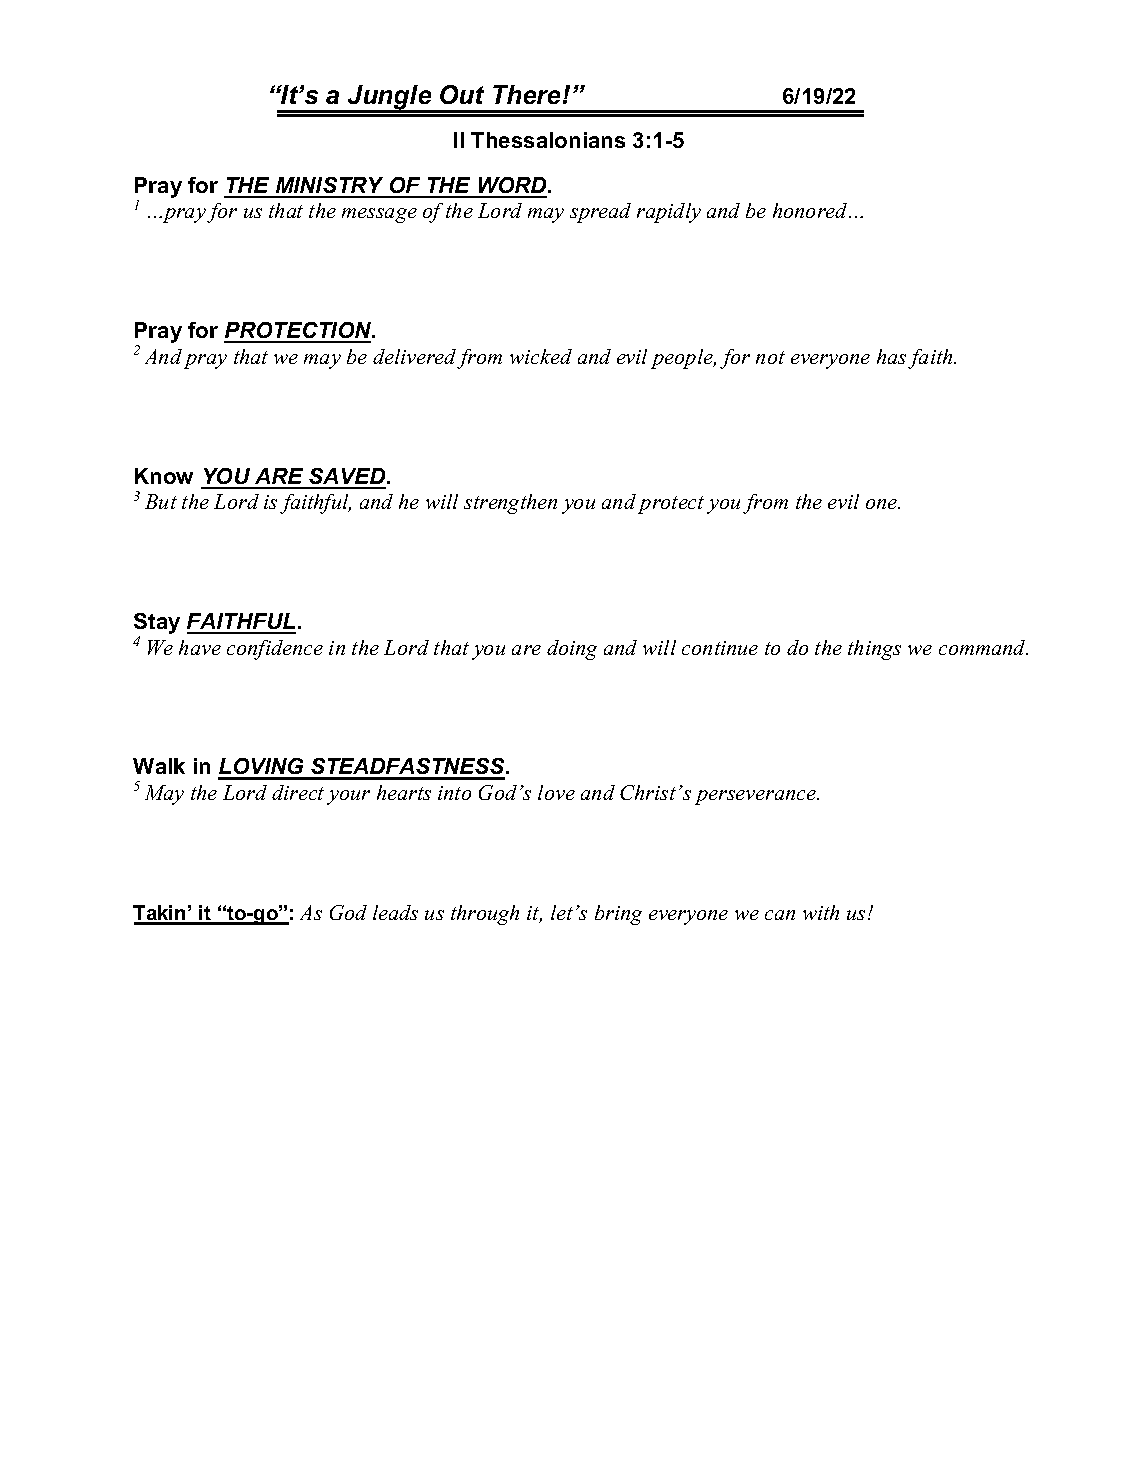  What do you see at coordinates (414, 356) in the image?
I see `delivered` at bounding box center [414, 356].
